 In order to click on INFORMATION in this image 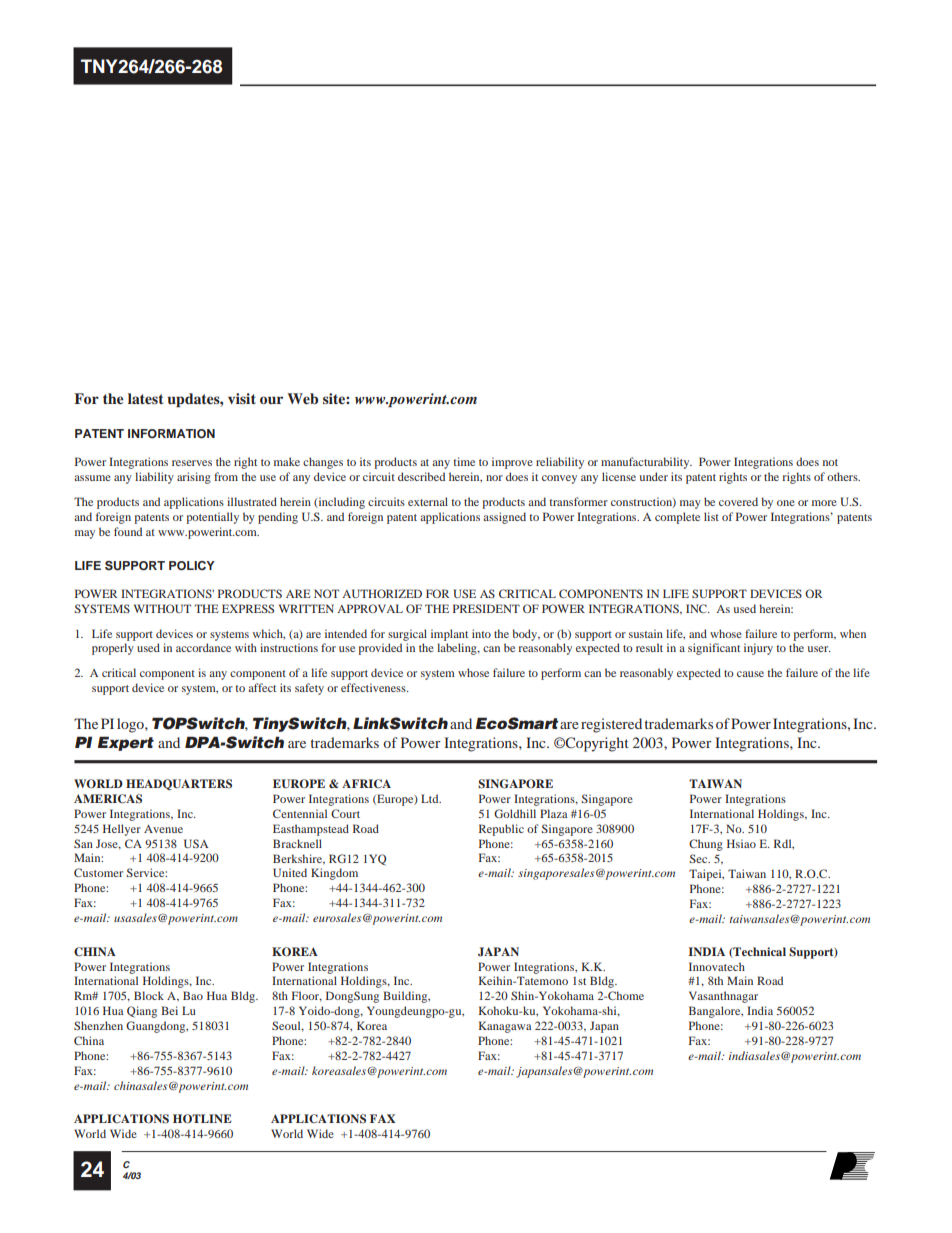, I will do `click(171, 434)`.
